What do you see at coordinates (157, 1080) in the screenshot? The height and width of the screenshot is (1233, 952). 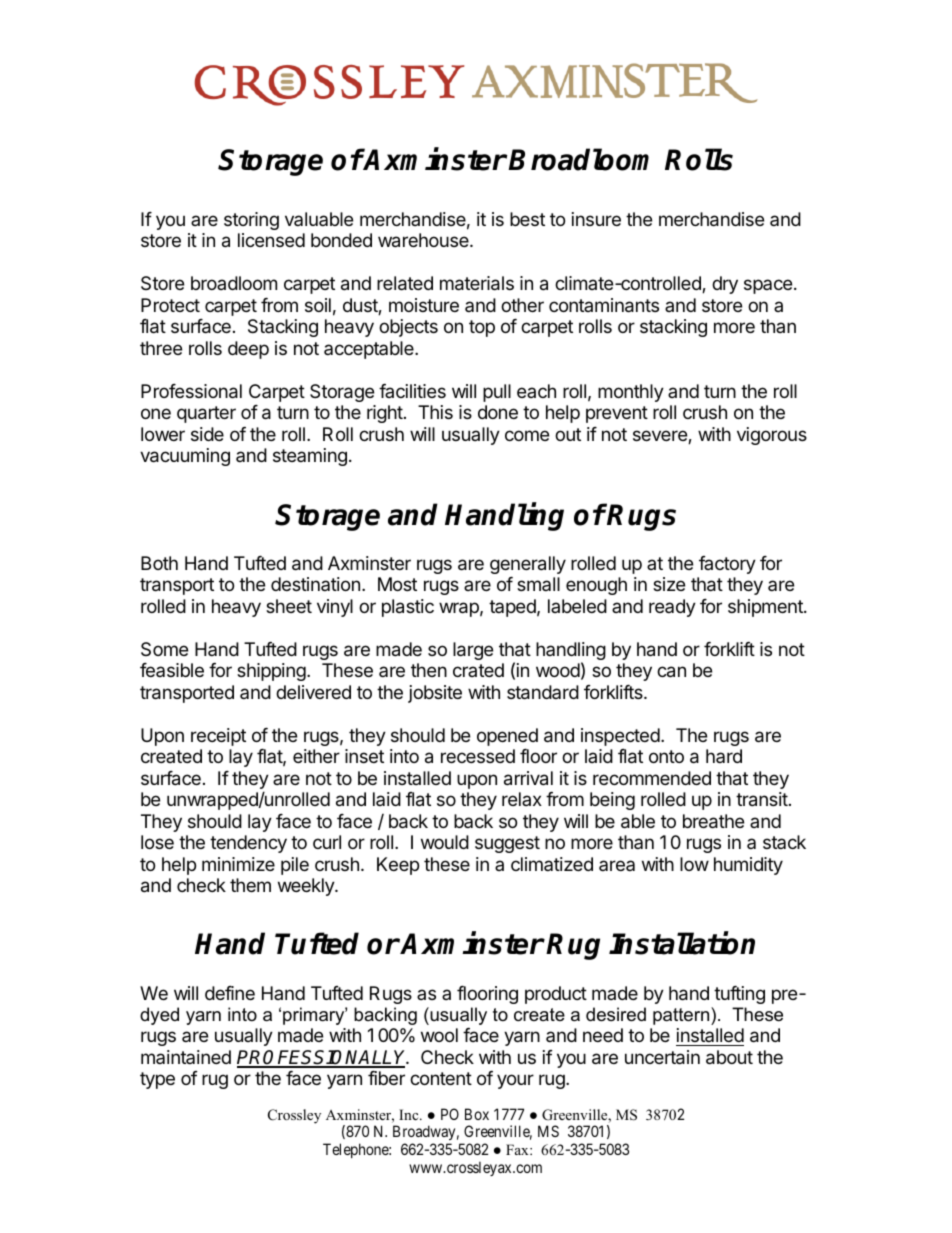 I see `type` at bounding box center [157, 1080].
